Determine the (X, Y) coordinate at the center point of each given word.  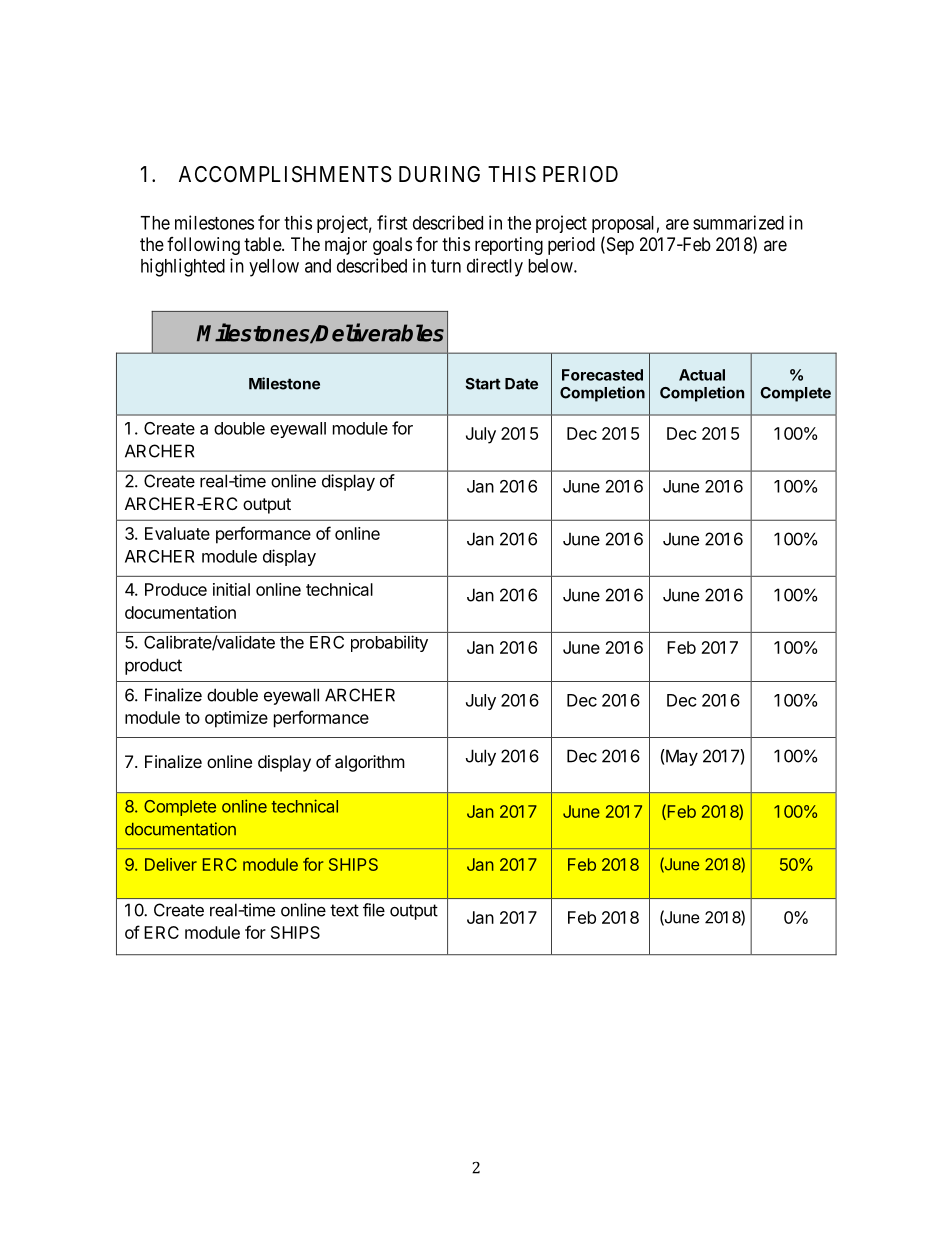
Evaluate (177, 533)
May (681, 757)
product (153, 666)
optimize (236, 719)
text (344, 910)
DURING (439, 174)
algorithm (370, 763)
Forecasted (602, 375)
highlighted (183, 267)
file (374, 910)
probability (389, 643)
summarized (738, 222)
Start (483, 384)
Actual (702, 375)
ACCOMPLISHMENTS (285, 174)
